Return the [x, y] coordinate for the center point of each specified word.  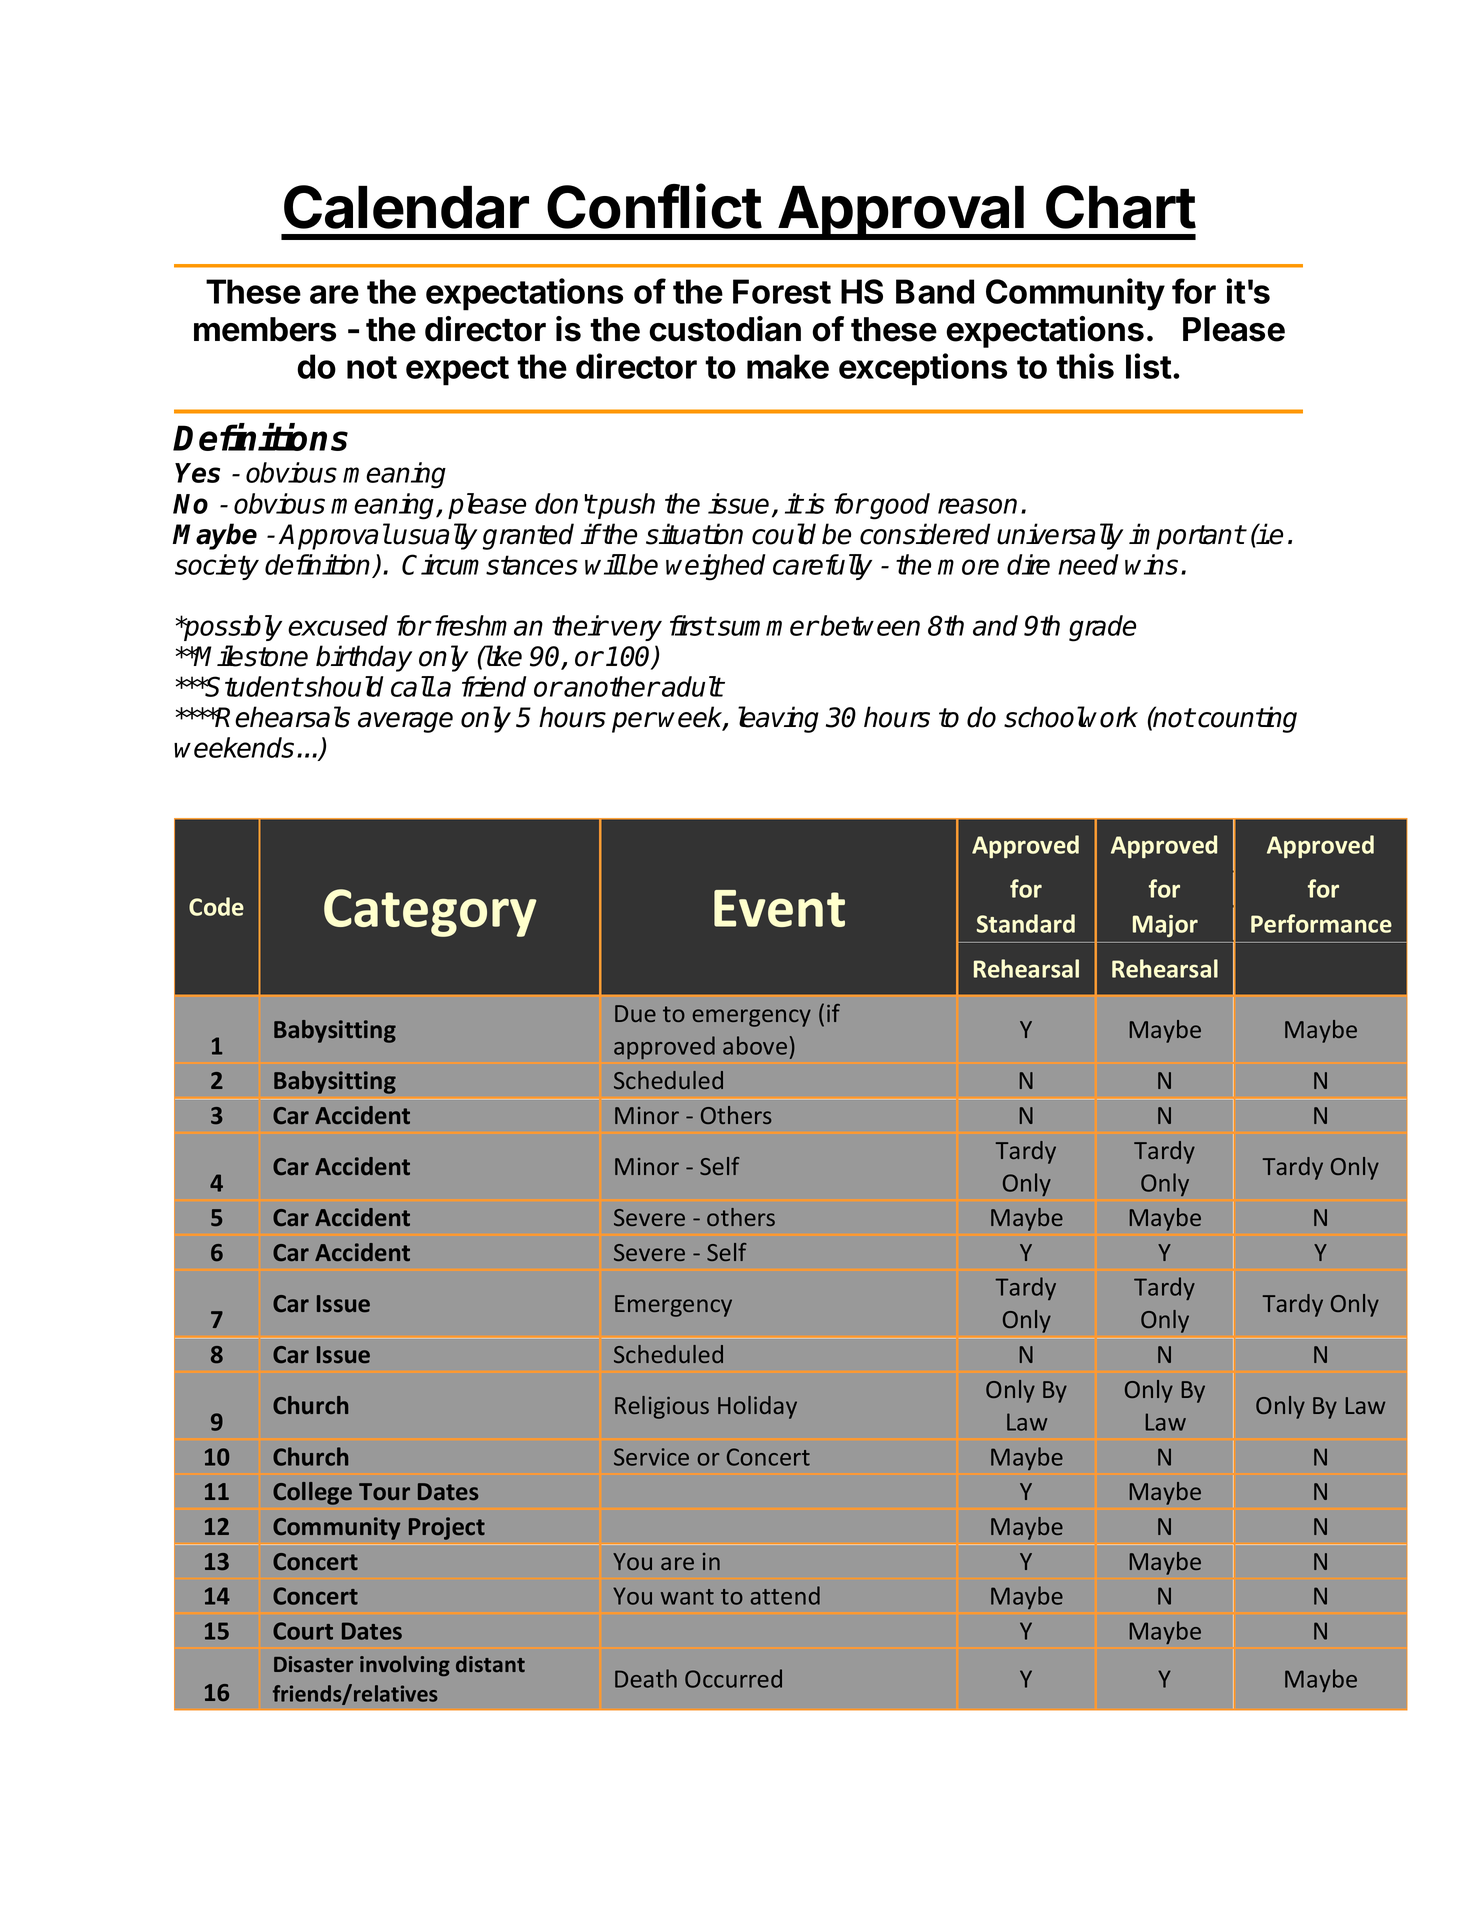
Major [1165, 926]
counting [1247, 719]
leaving [778, 719]
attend [785, 1595]
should [343, 686]
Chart [1121, 207]
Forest [782, 291]
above [755, 1045]
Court [303, 1631]
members [265, 329]
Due [635, 1013]
